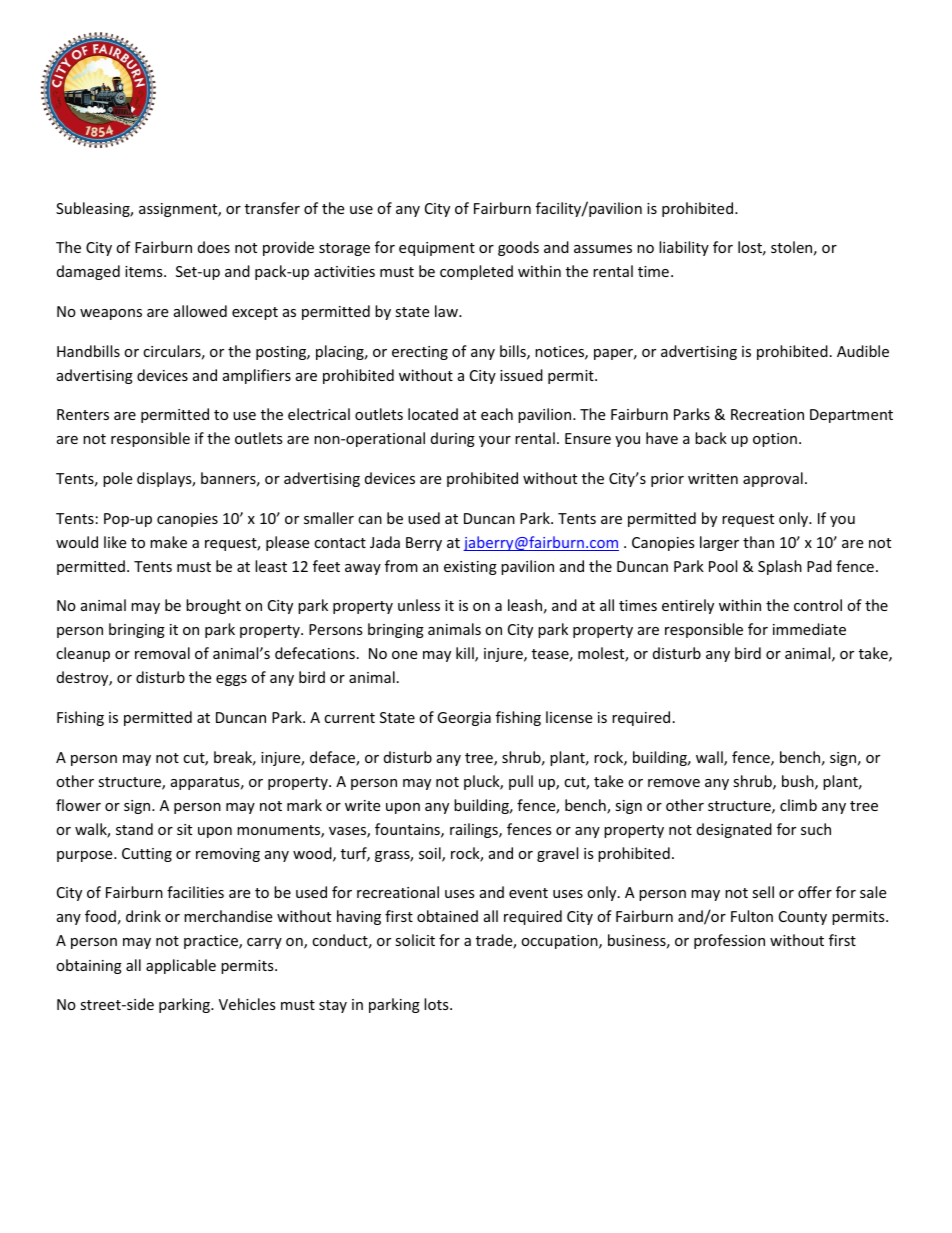  I want to click on pull, so click(521, 782).
